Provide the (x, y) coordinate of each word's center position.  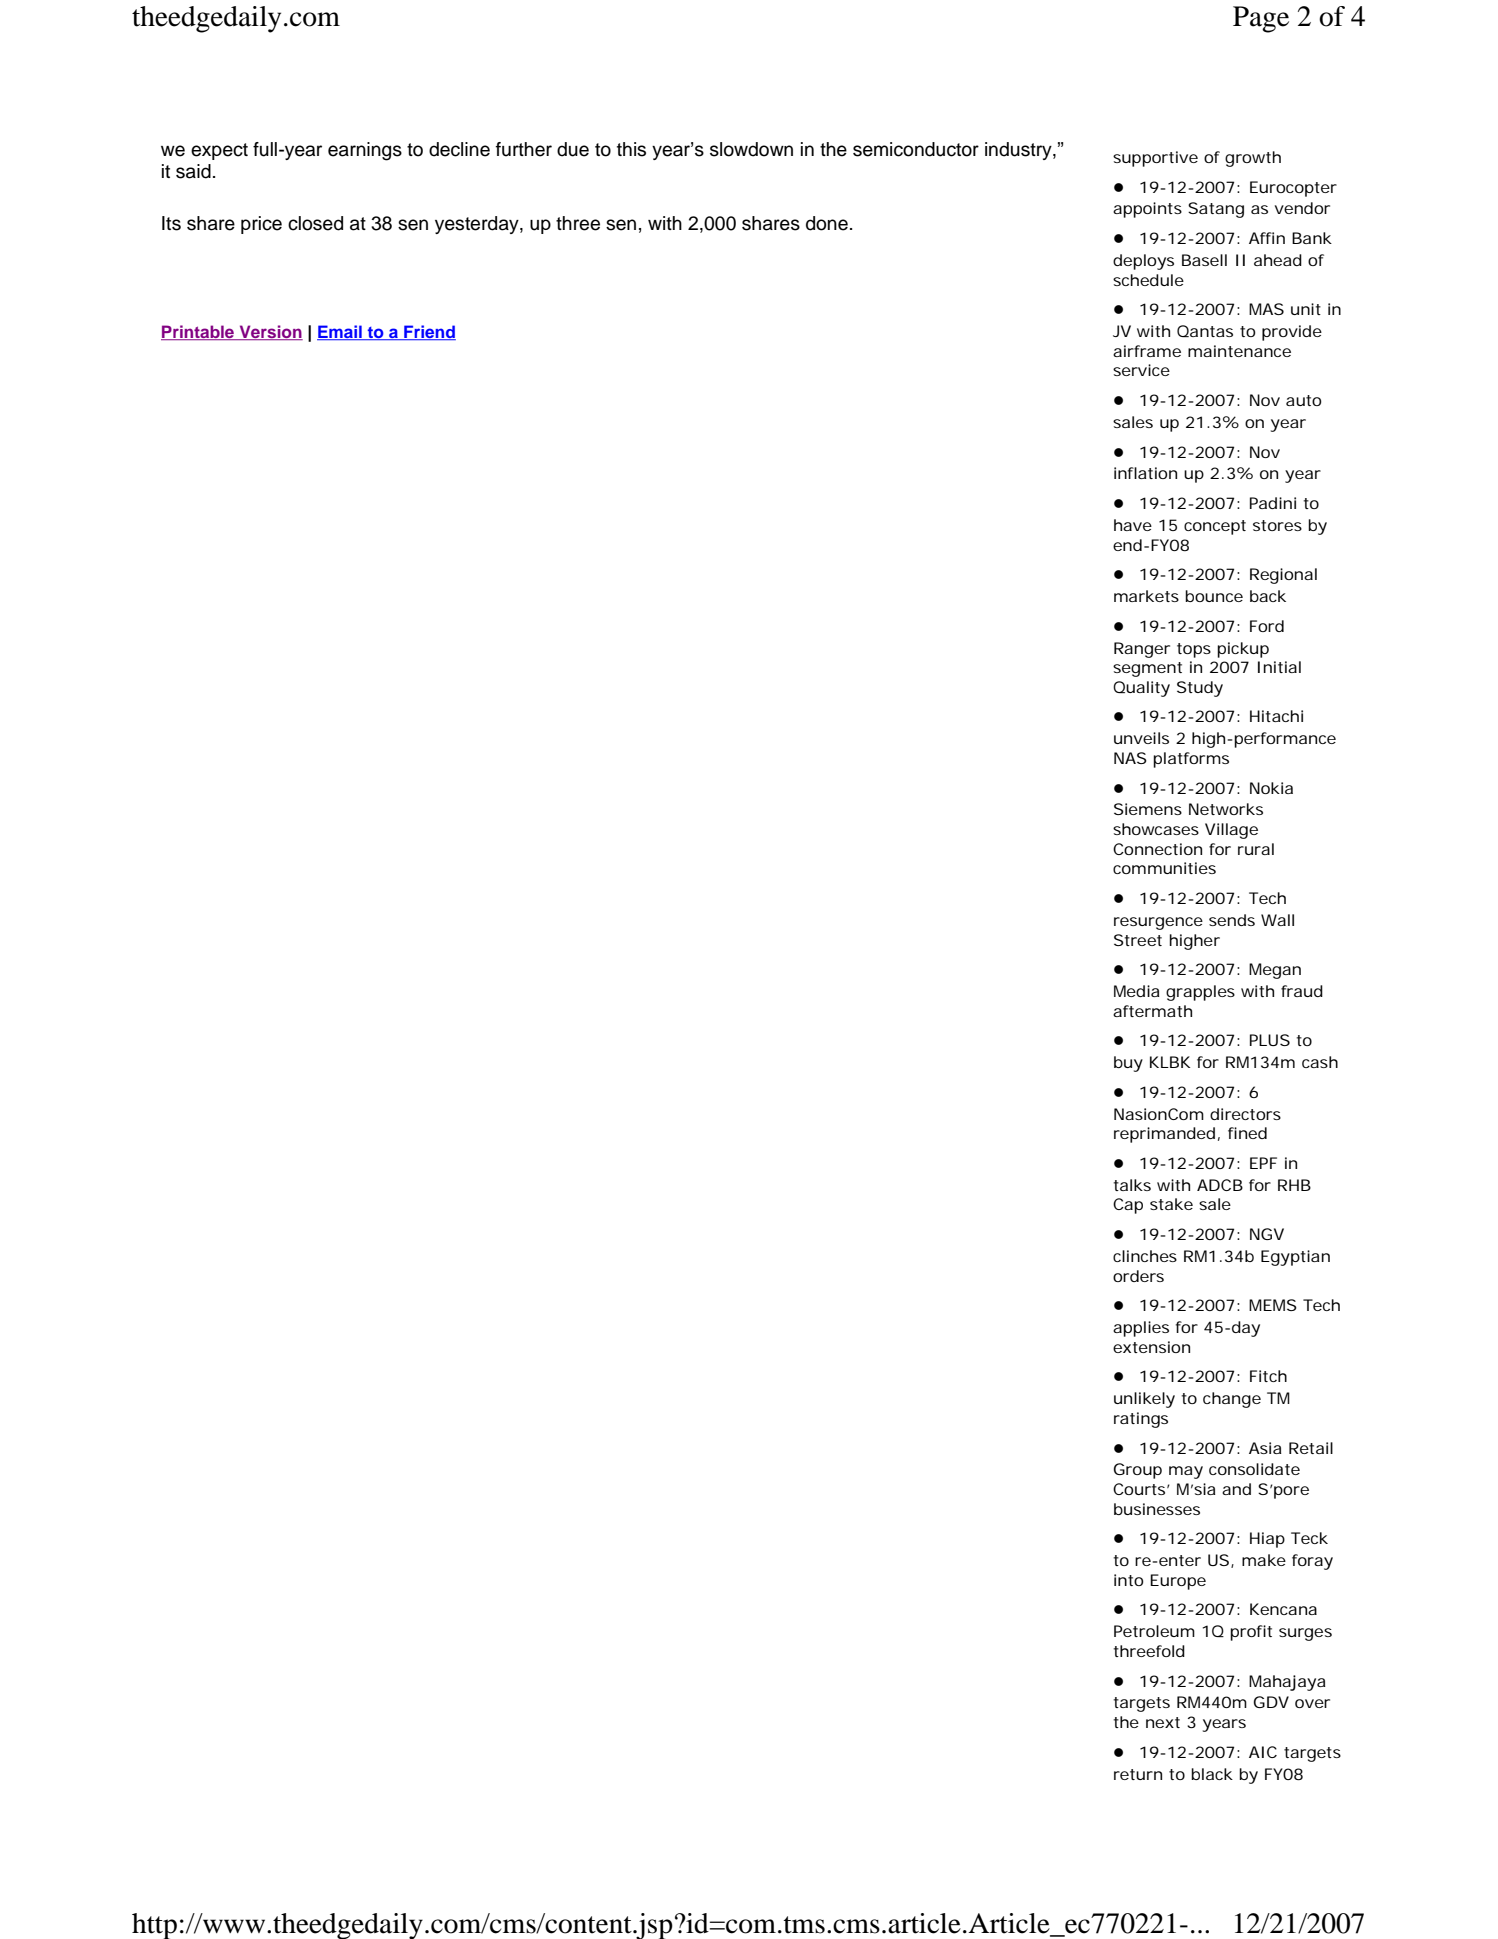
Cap (1128, 1206)
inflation (1145, 473)
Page (1261, 19)
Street (1138, 940)
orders (1138, 1276)
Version (270, 332)
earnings (365, 151)
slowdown (751, 149)
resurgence (1158, 923)
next (1163, 1722)
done (827, 223)
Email (340, 332)
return (1138, 1774)
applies (1141, 1329)
